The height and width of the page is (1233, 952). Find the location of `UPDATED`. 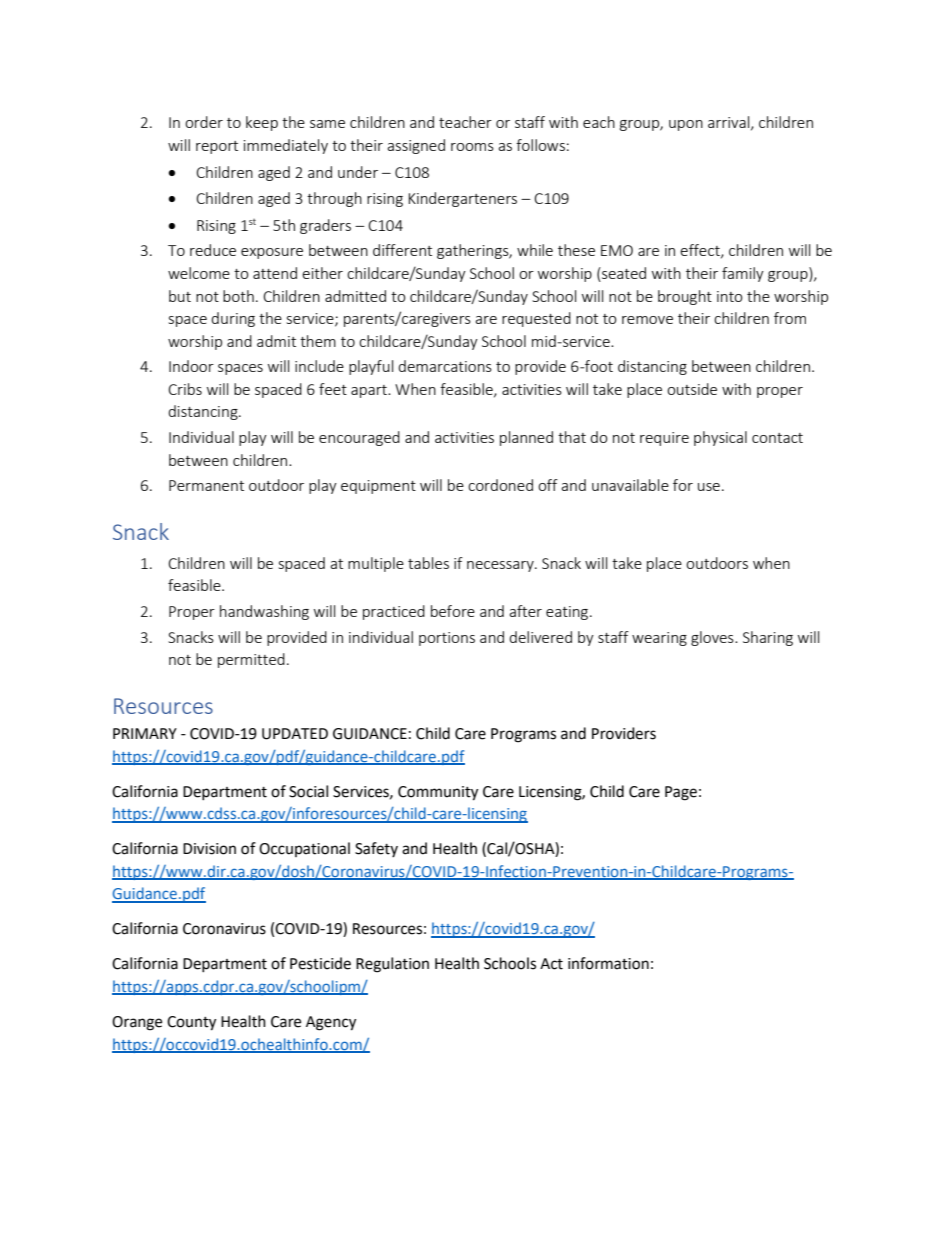

UPDATED is located at coordinates (295, 734).
